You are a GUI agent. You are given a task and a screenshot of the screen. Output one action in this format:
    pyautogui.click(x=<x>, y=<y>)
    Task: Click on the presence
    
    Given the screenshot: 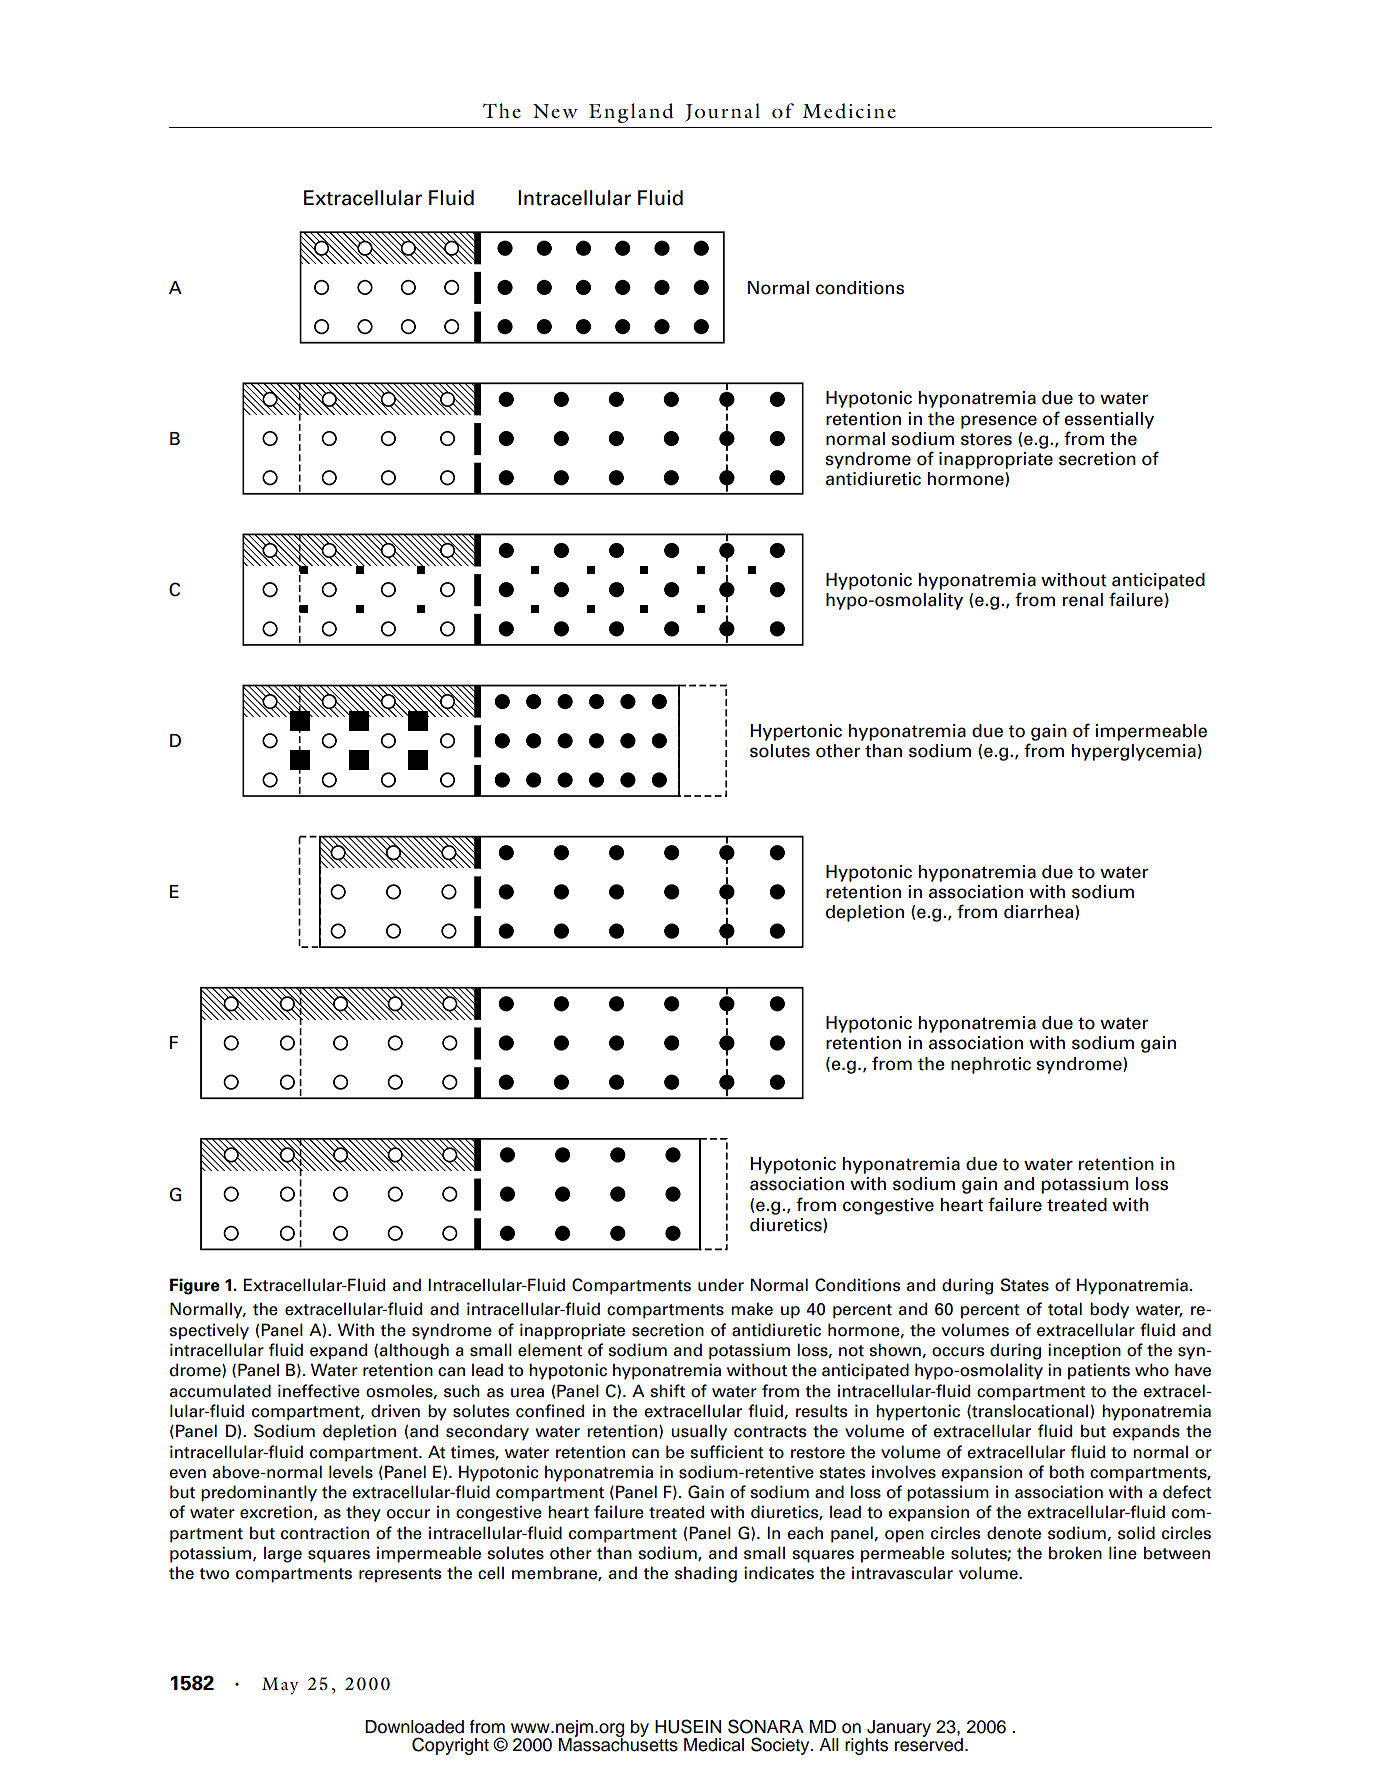 What is the action you would take?
    pyautogui.click(x=999, y=422)
